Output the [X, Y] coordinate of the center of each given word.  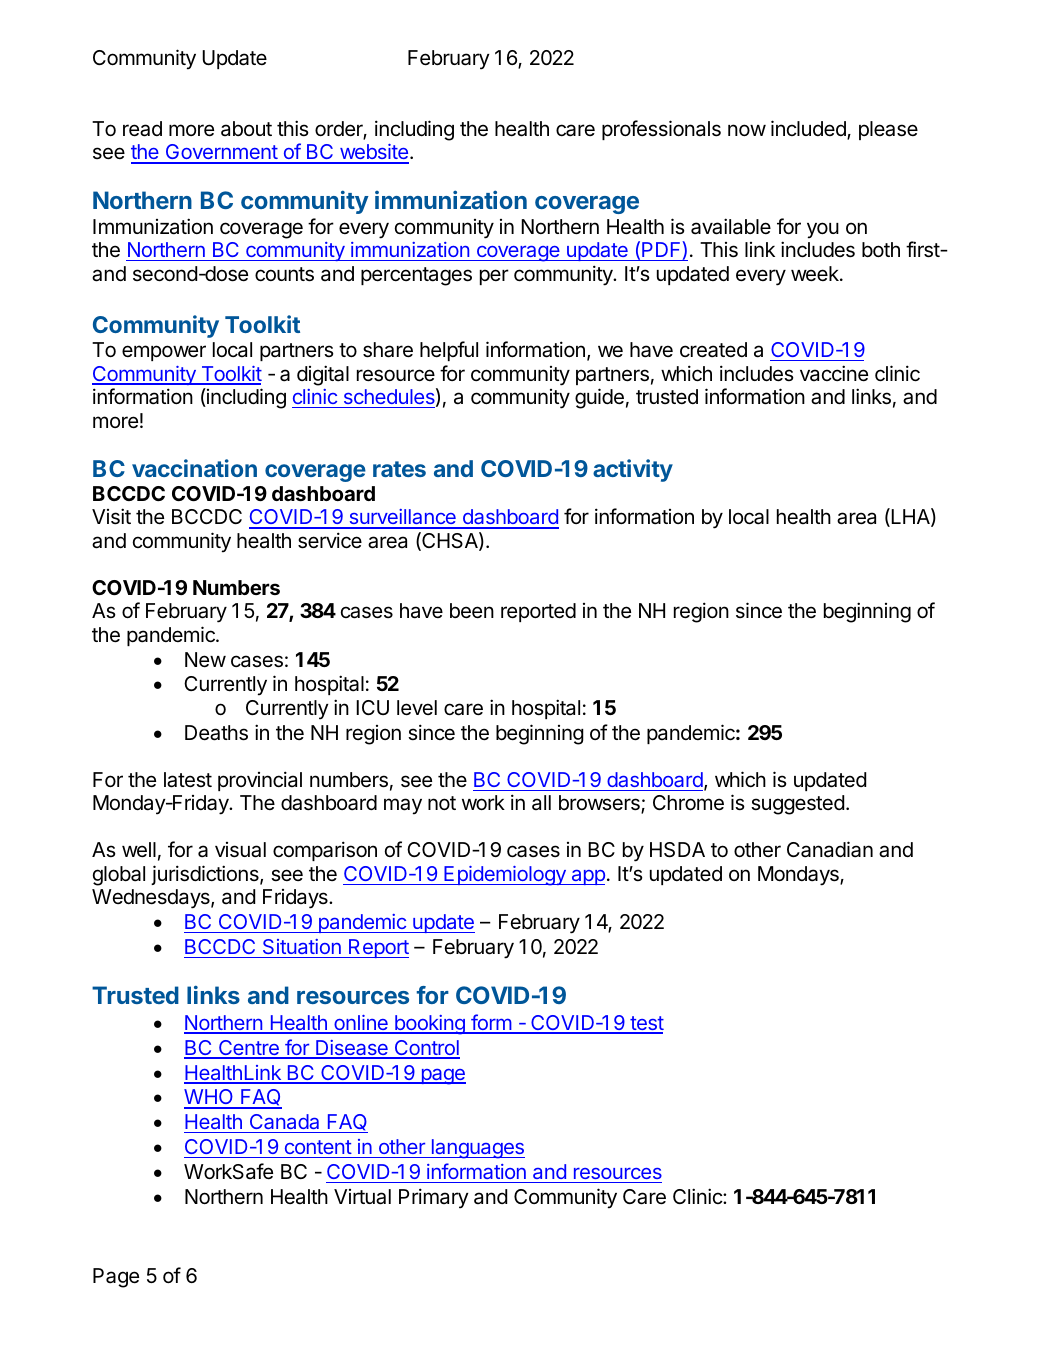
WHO [210, 1098]
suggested [797, 805]
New [205, 660]
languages [477, 1149]
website [373, 153]
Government [221, 153]
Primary [434, 1198]
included [809, 129]
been [472, 611]
